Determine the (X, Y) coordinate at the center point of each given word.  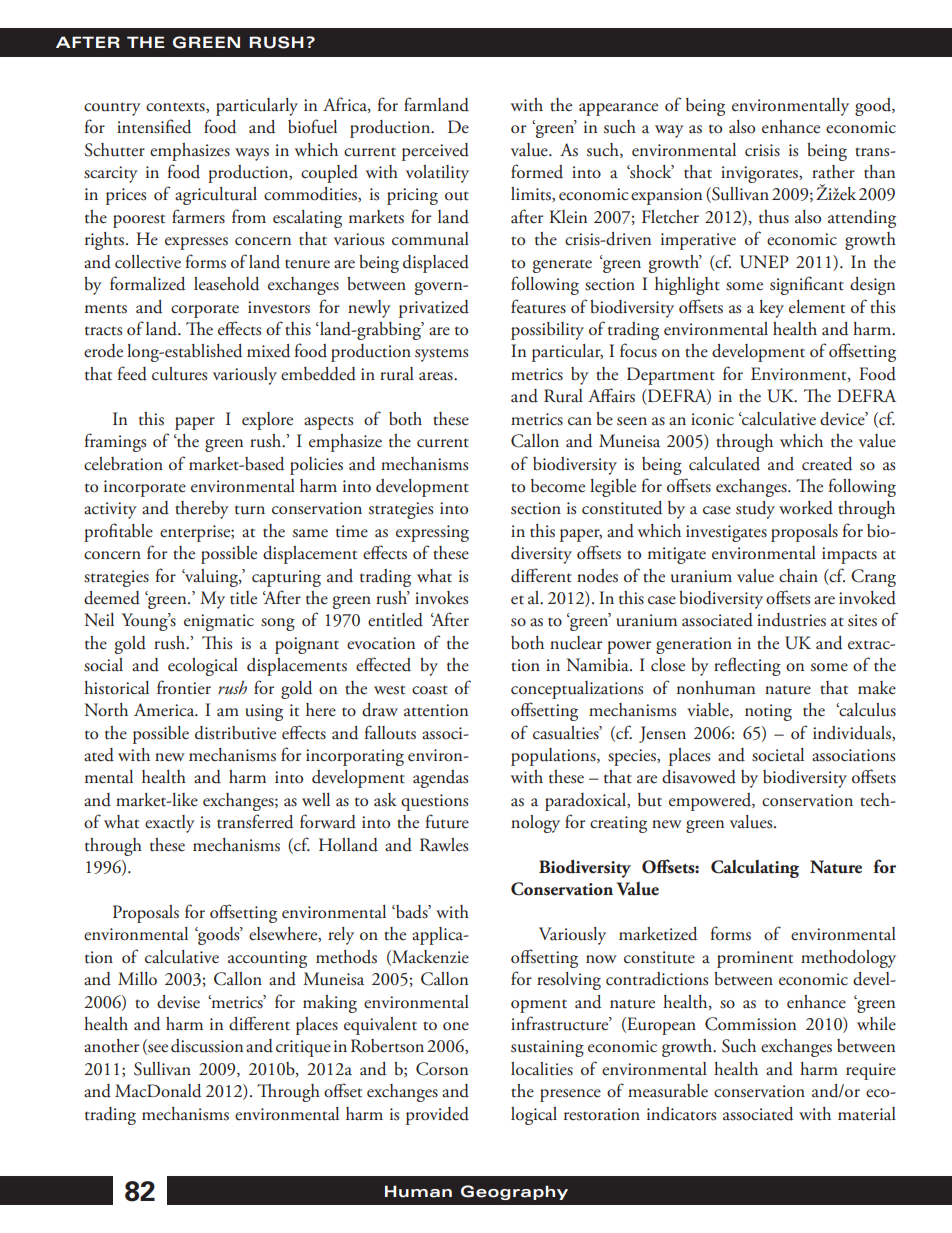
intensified (154, 126)
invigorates (760, 174)
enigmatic (219, 622)
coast (430, 690)
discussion (207, 1046)
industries (791, 620)
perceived (435, 152)
